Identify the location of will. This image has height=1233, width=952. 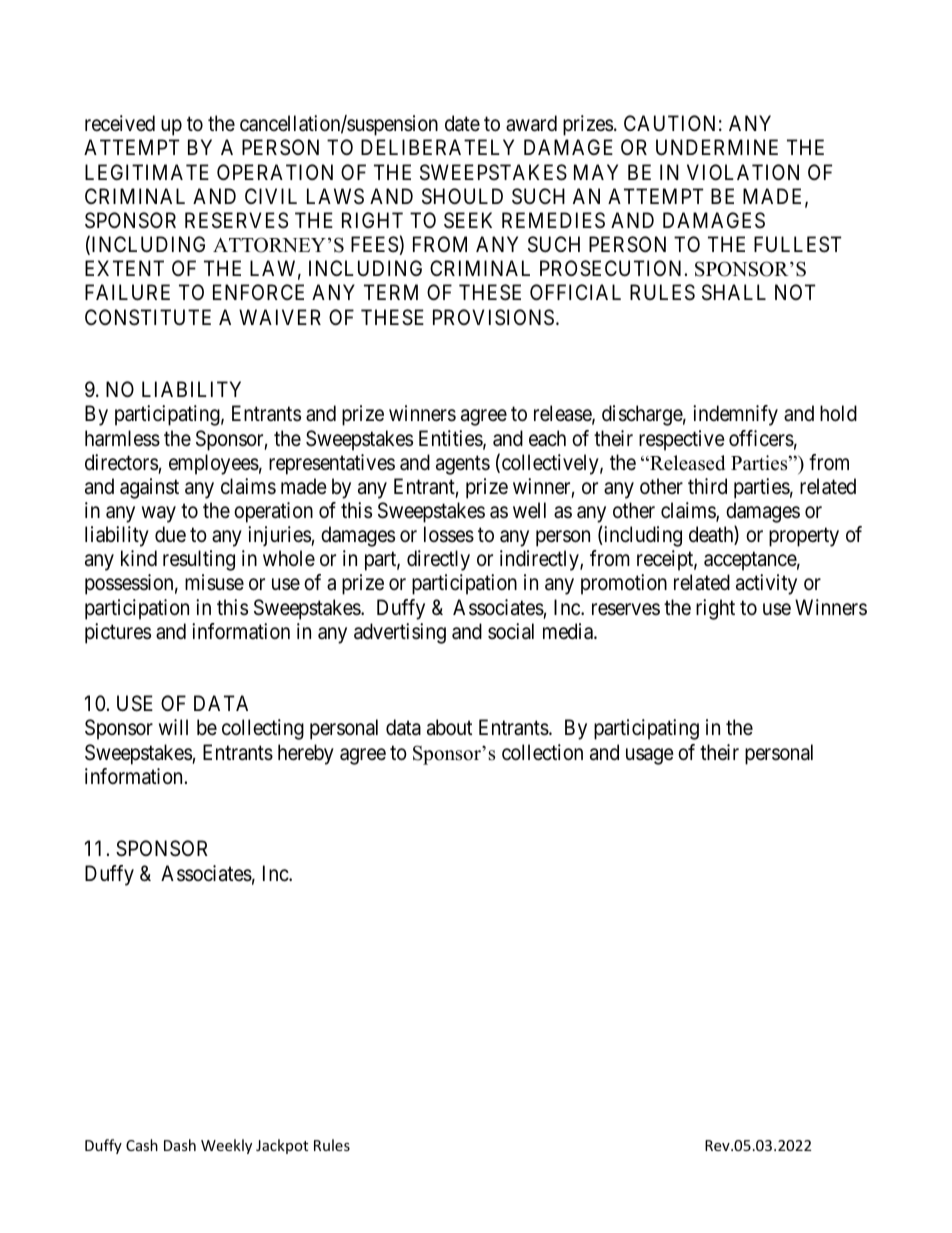
(173, 727).
